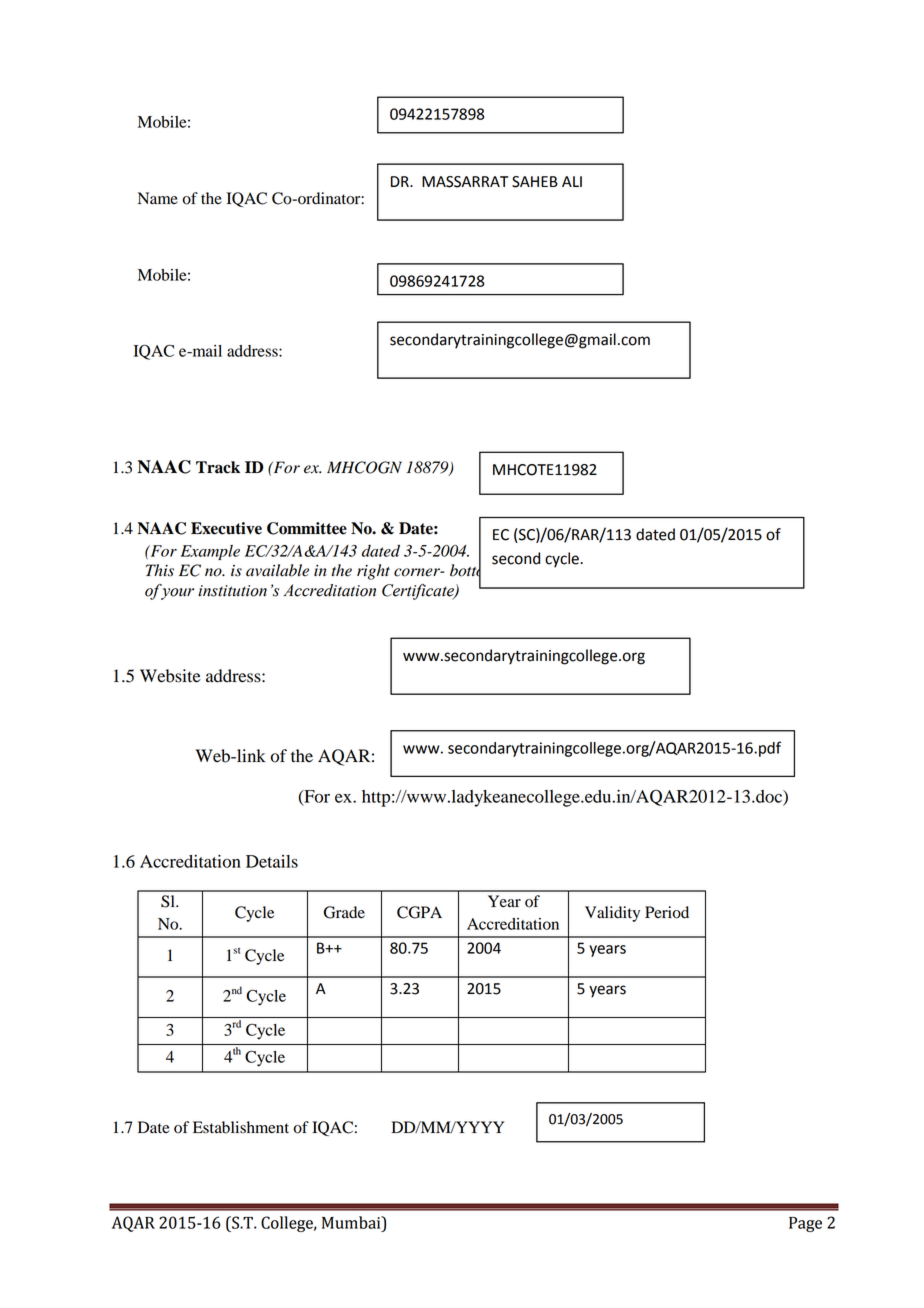 The height and width of the screenshot is (1308, 924). I want to click on Executive, so click(226, 528).
